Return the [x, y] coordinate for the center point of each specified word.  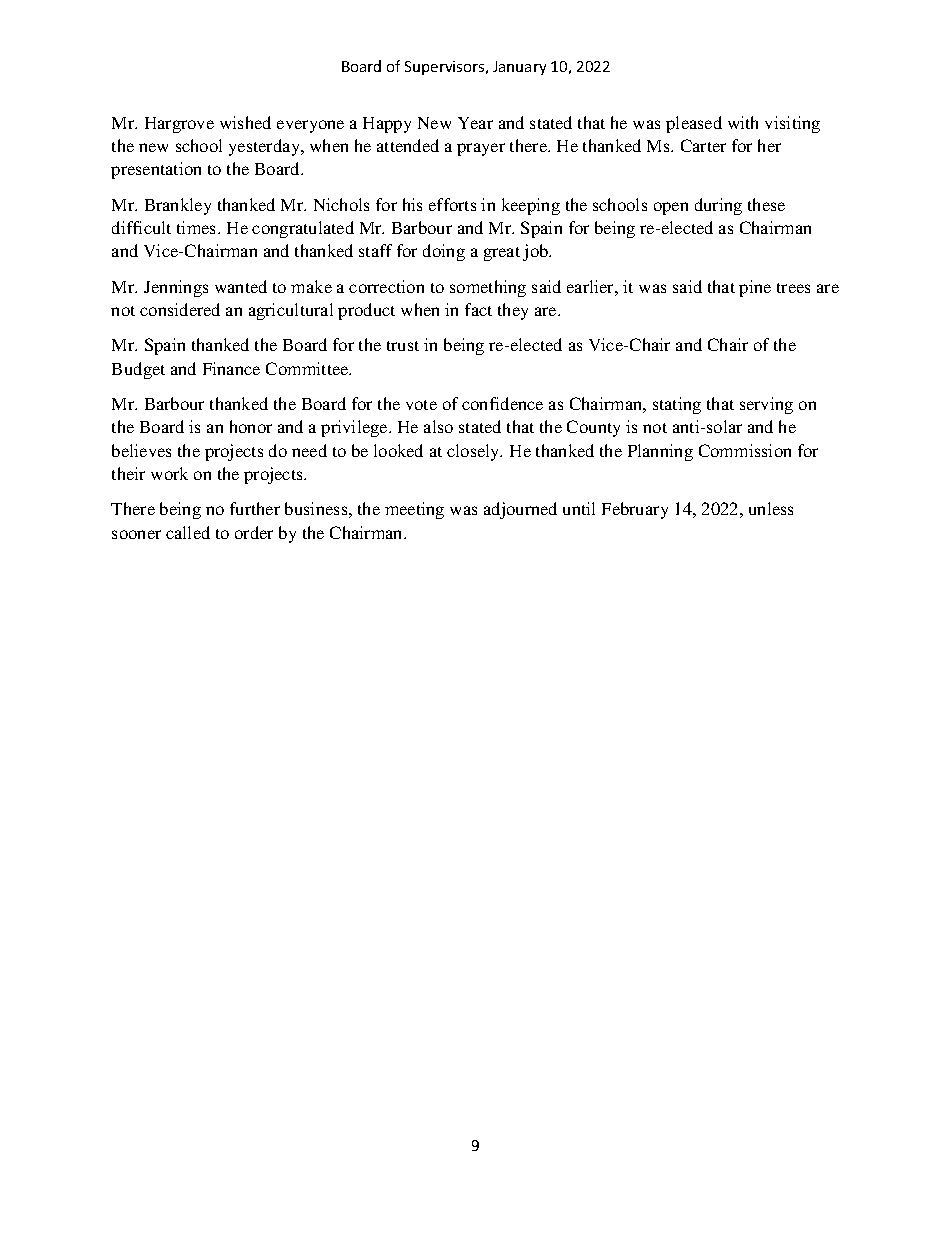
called [188, 532]
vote [421, 405]
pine [755, 288]
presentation [156, 170]
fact [478, 309]
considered [180, 309]
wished [245, 122]
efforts [452, 204]
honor [251, 426]
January [519, 68]
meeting [414, 510]
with [743, 122]
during [718, 206]
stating [677, 405]
